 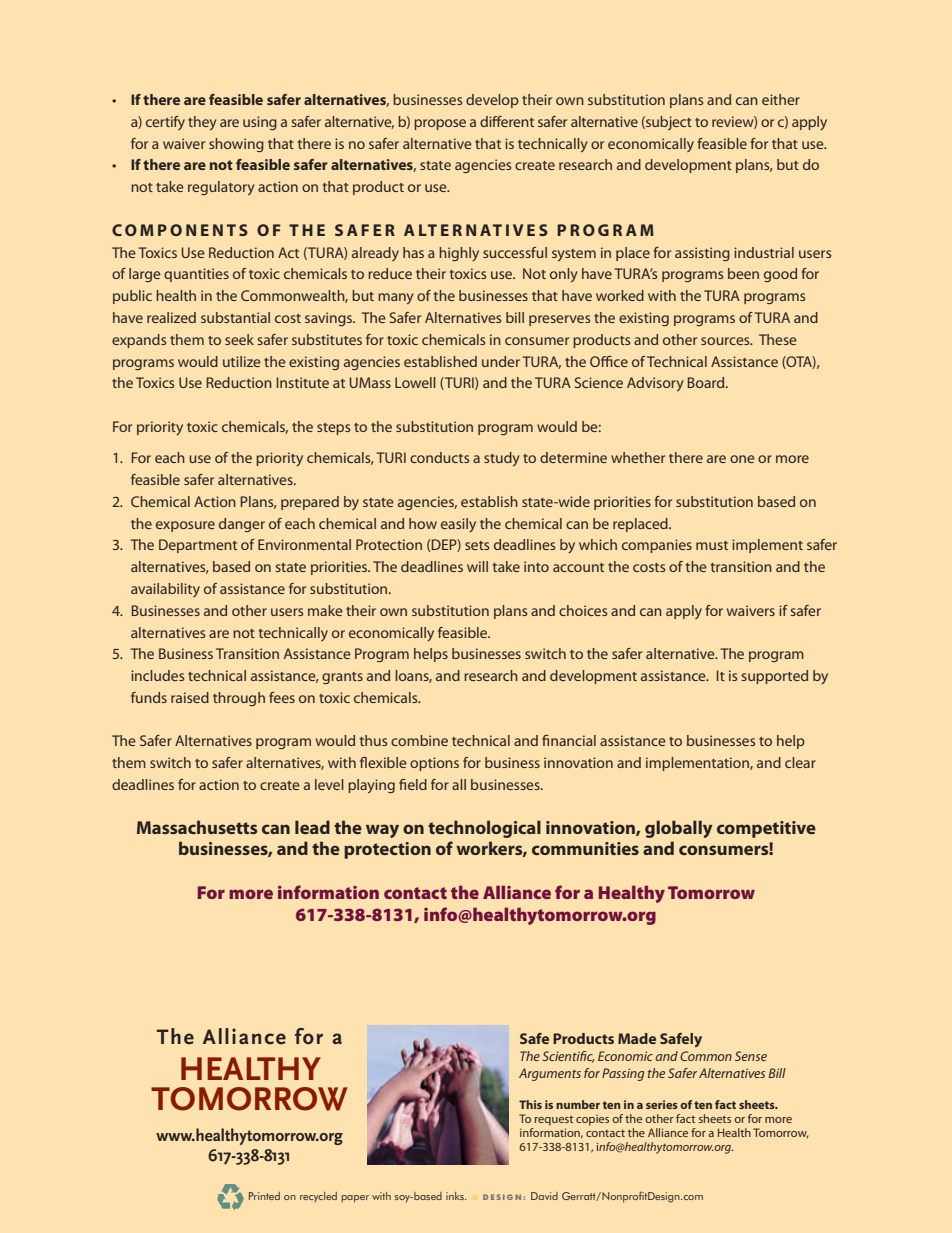 I want to click on inks, so click(x=456, y=1196).
